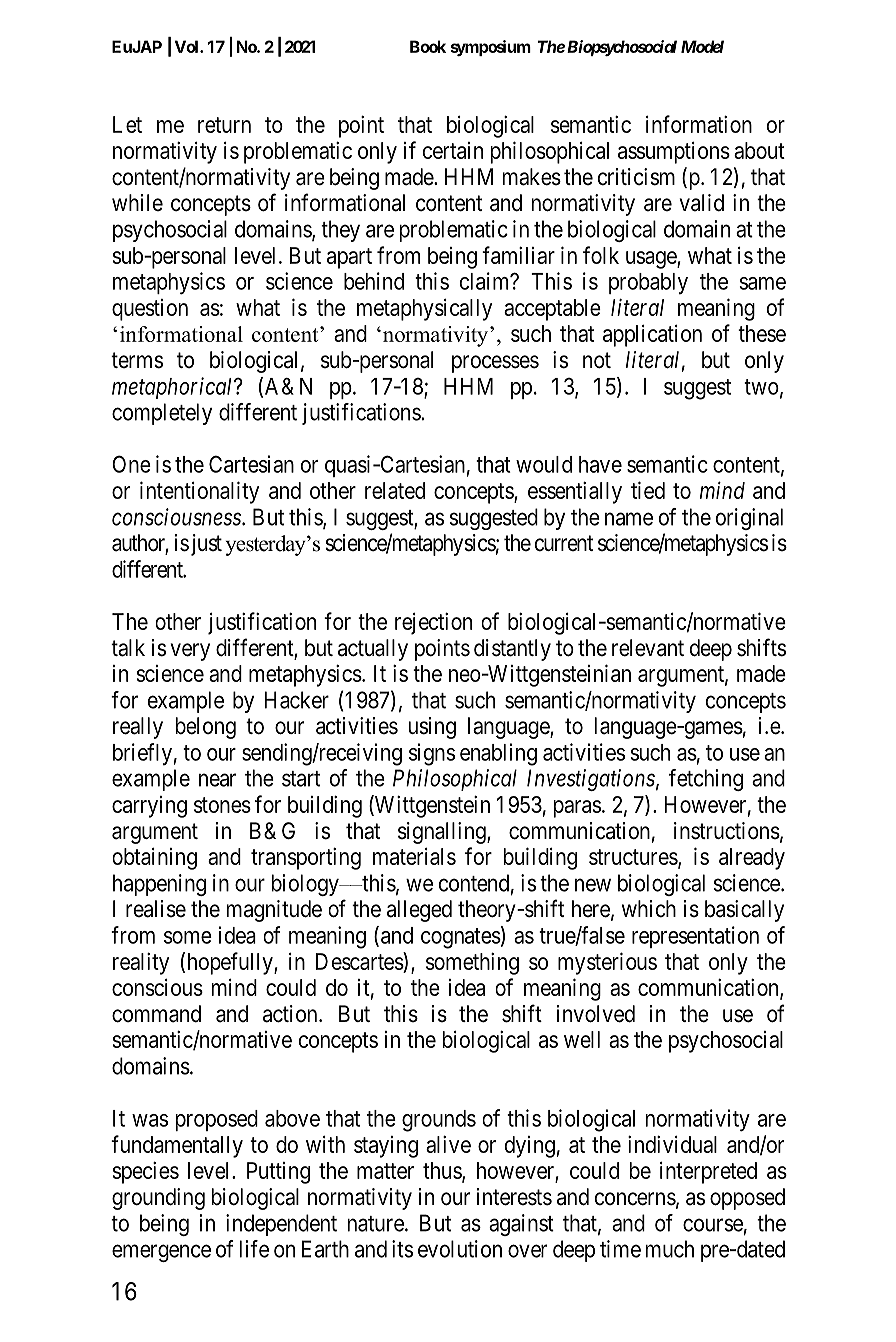 The width and height of the document is (896, 1342). Describe the element at coordinates (460, 1249) in the document. I see `evolution` at that location.
